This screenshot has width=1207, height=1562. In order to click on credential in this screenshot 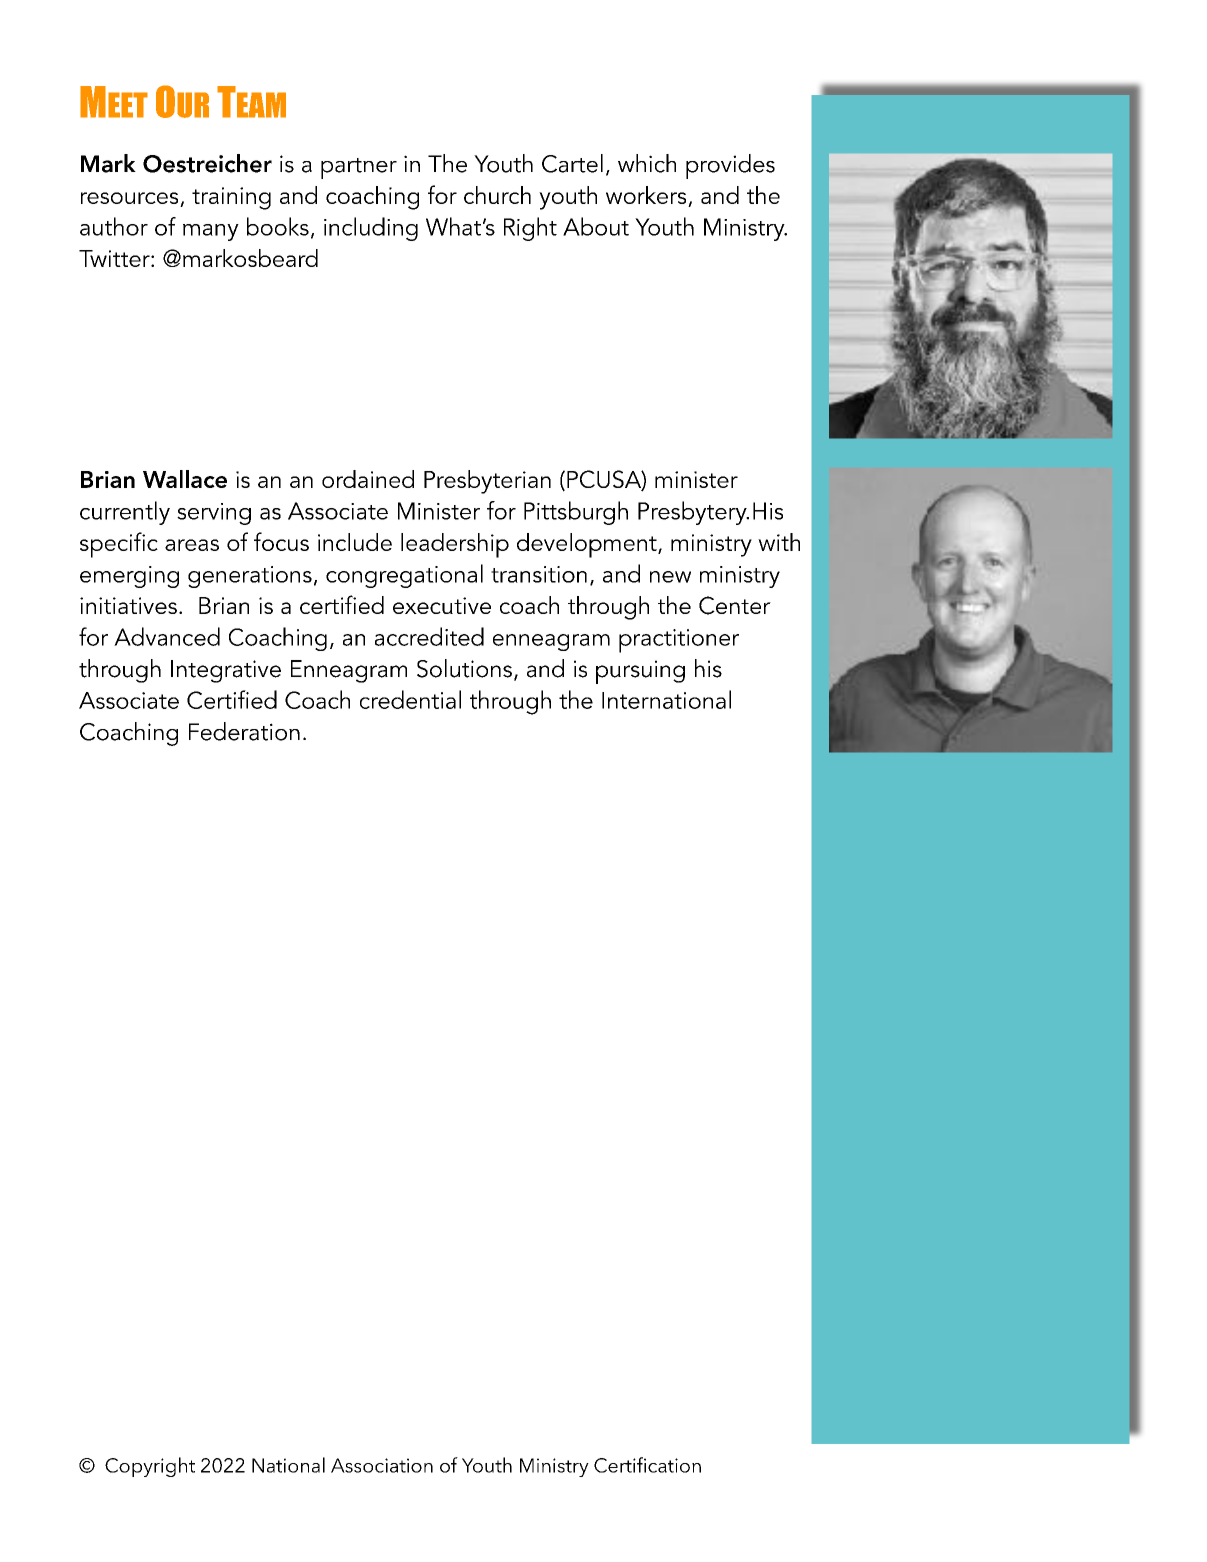, I will do `click(410, 699)`.
